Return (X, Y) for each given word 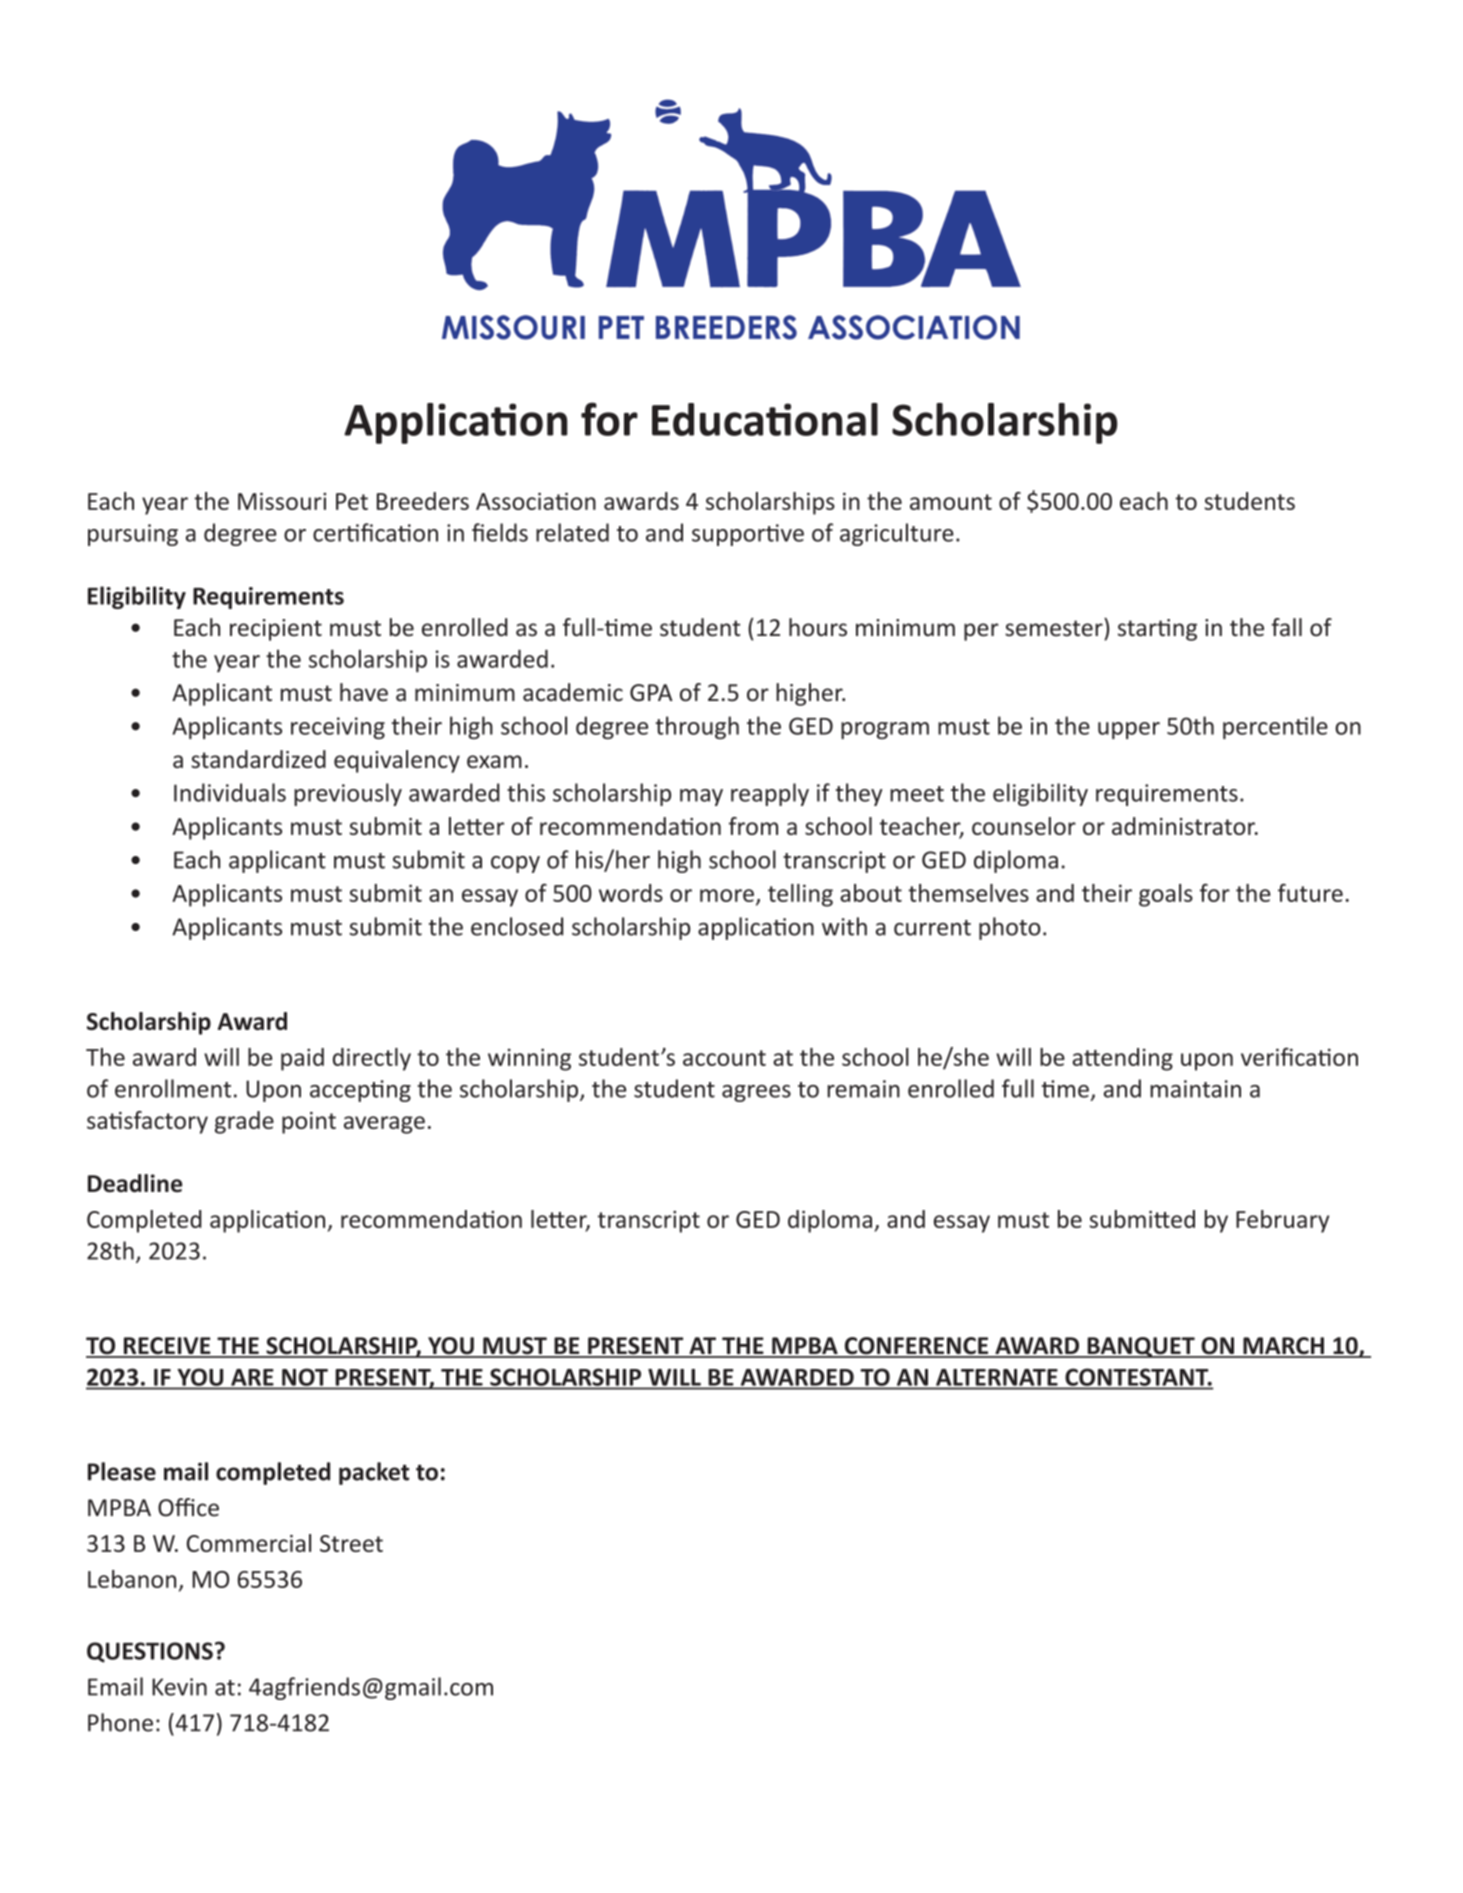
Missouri (282, 501)
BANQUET (1141, 1347)
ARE (252, 1377)
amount (951, 502)
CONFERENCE (916, 1347)
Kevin (179, 1687)
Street (351, 1543)
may (701, 797)
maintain (1195, 1089)
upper (1129, 730)
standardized (258, 759)
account (724, 1058)
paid (302, 1059)
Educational (765, 419)
